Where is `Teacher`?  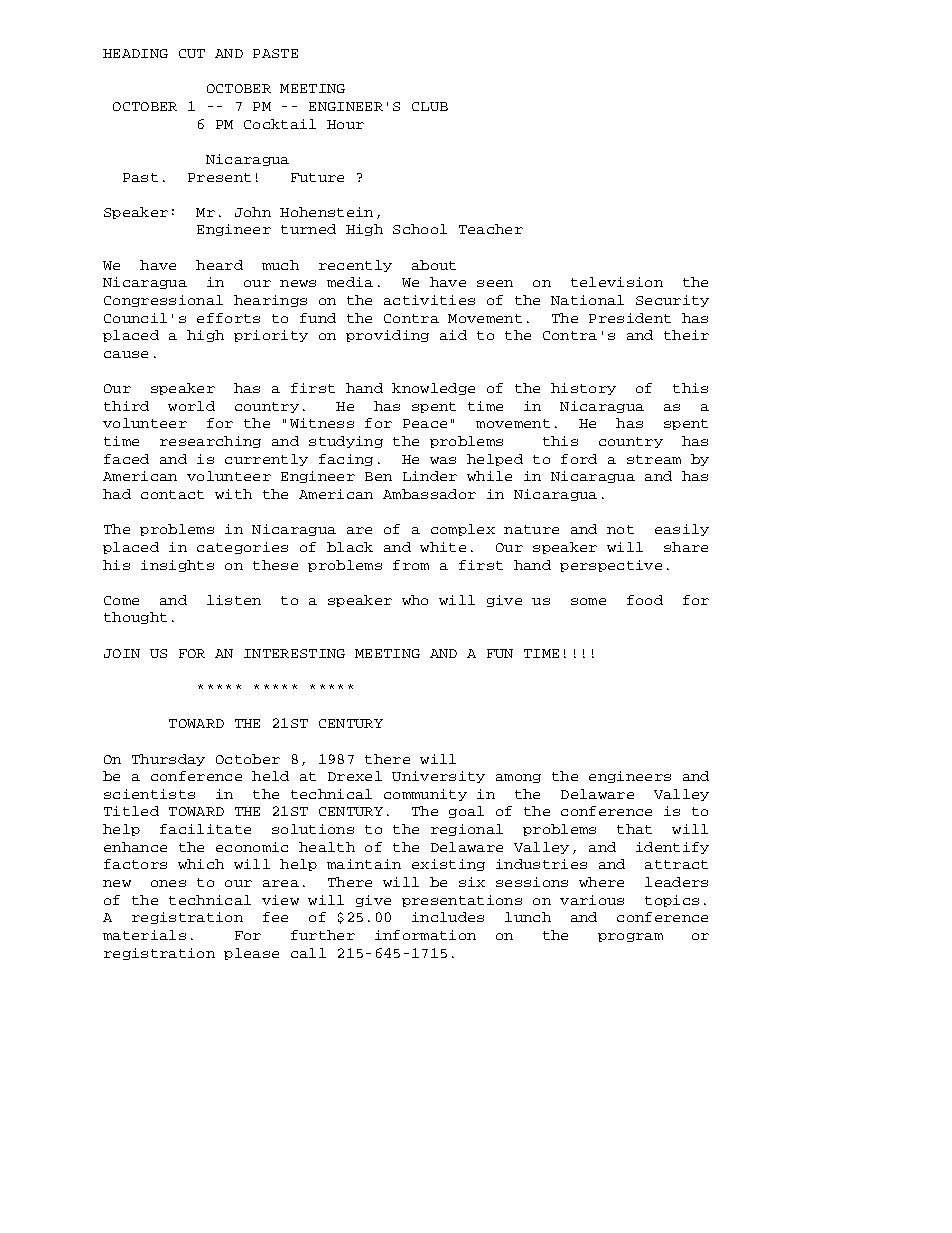 Teacher is located at coordinates (491, 229).
